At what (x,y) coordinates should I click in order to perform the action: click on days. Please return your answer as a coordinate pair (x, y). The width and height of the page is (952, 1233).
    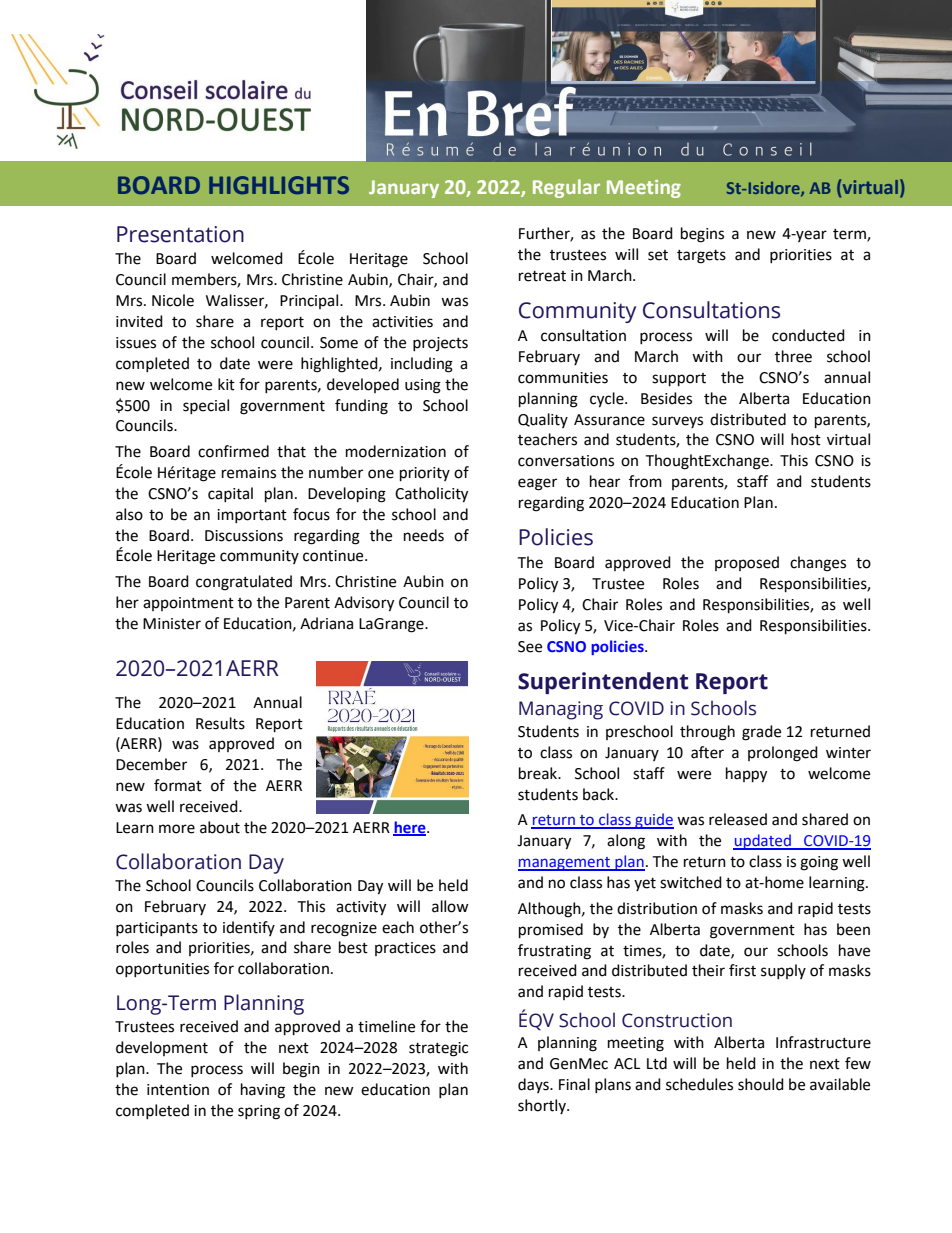
    Looking at the image, I should click on (534, 1085).
